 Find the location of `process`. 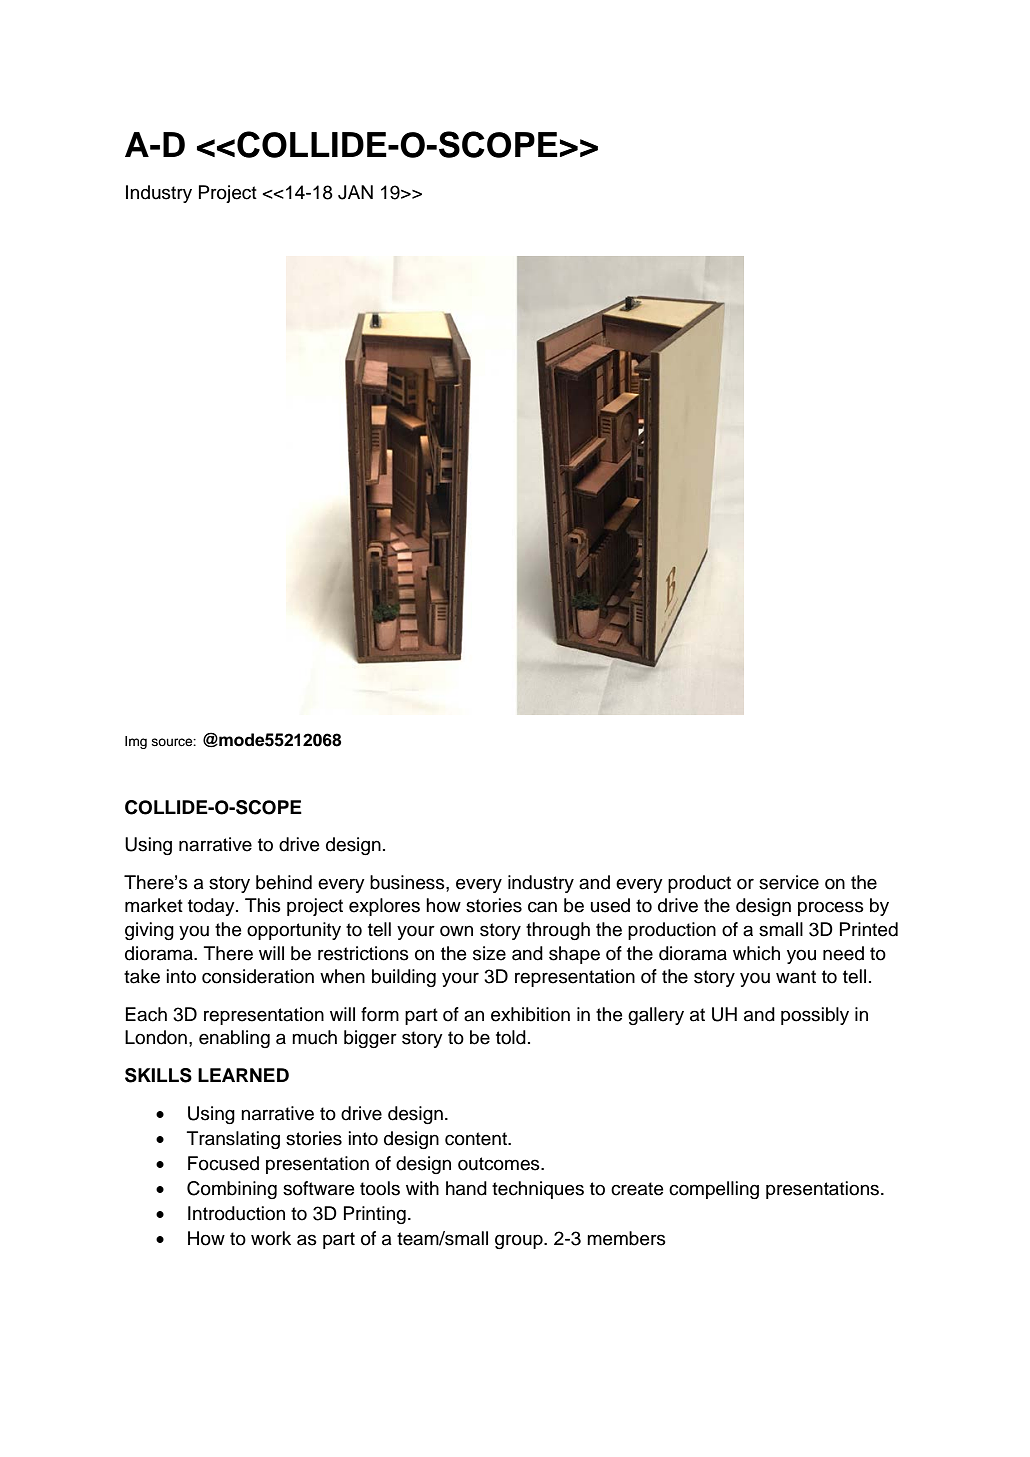

process is located at coordinates (831, 908).
